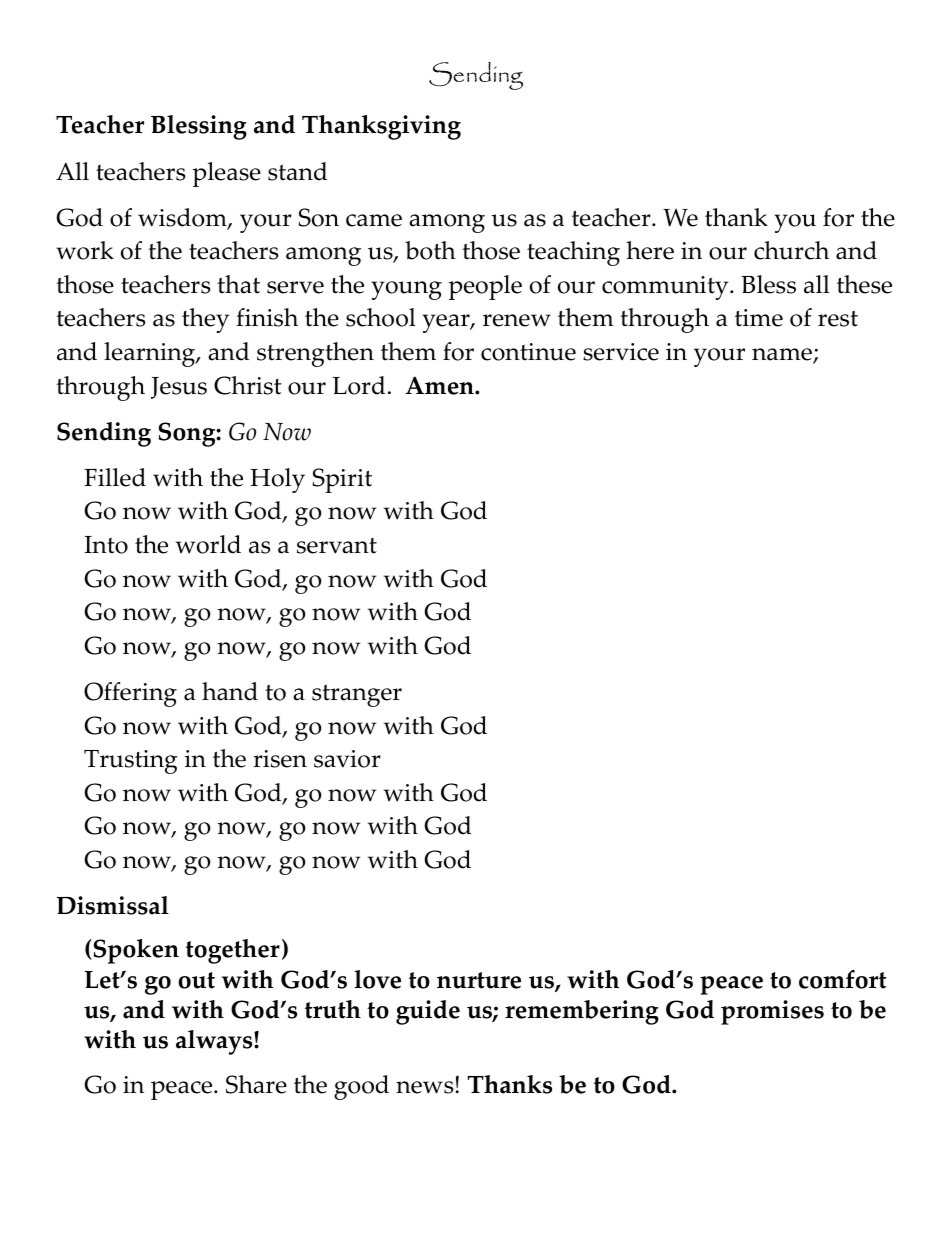 The height and width of the screenshot is (1233, 952). Describe the element at coordinates (215, 1042) in the screenshot. I see `always` at that location.
